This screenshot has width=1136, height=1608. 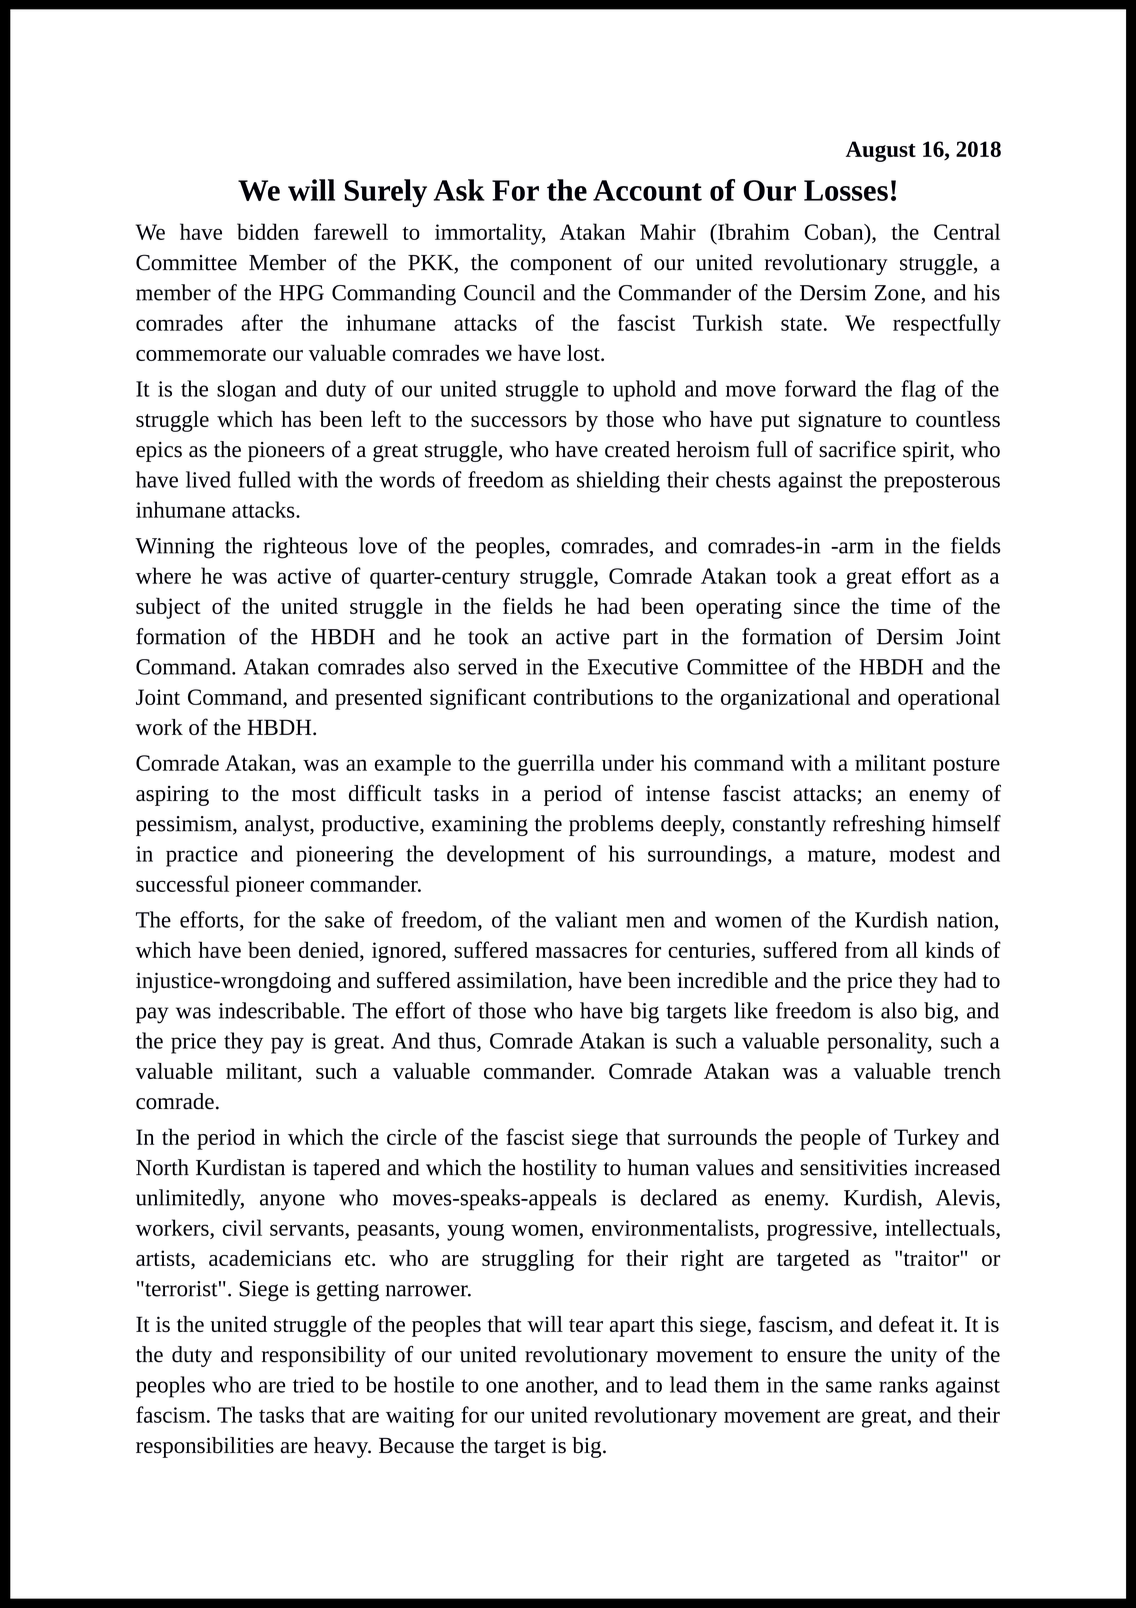 I want to click on time, so click(x=911, y=606).
